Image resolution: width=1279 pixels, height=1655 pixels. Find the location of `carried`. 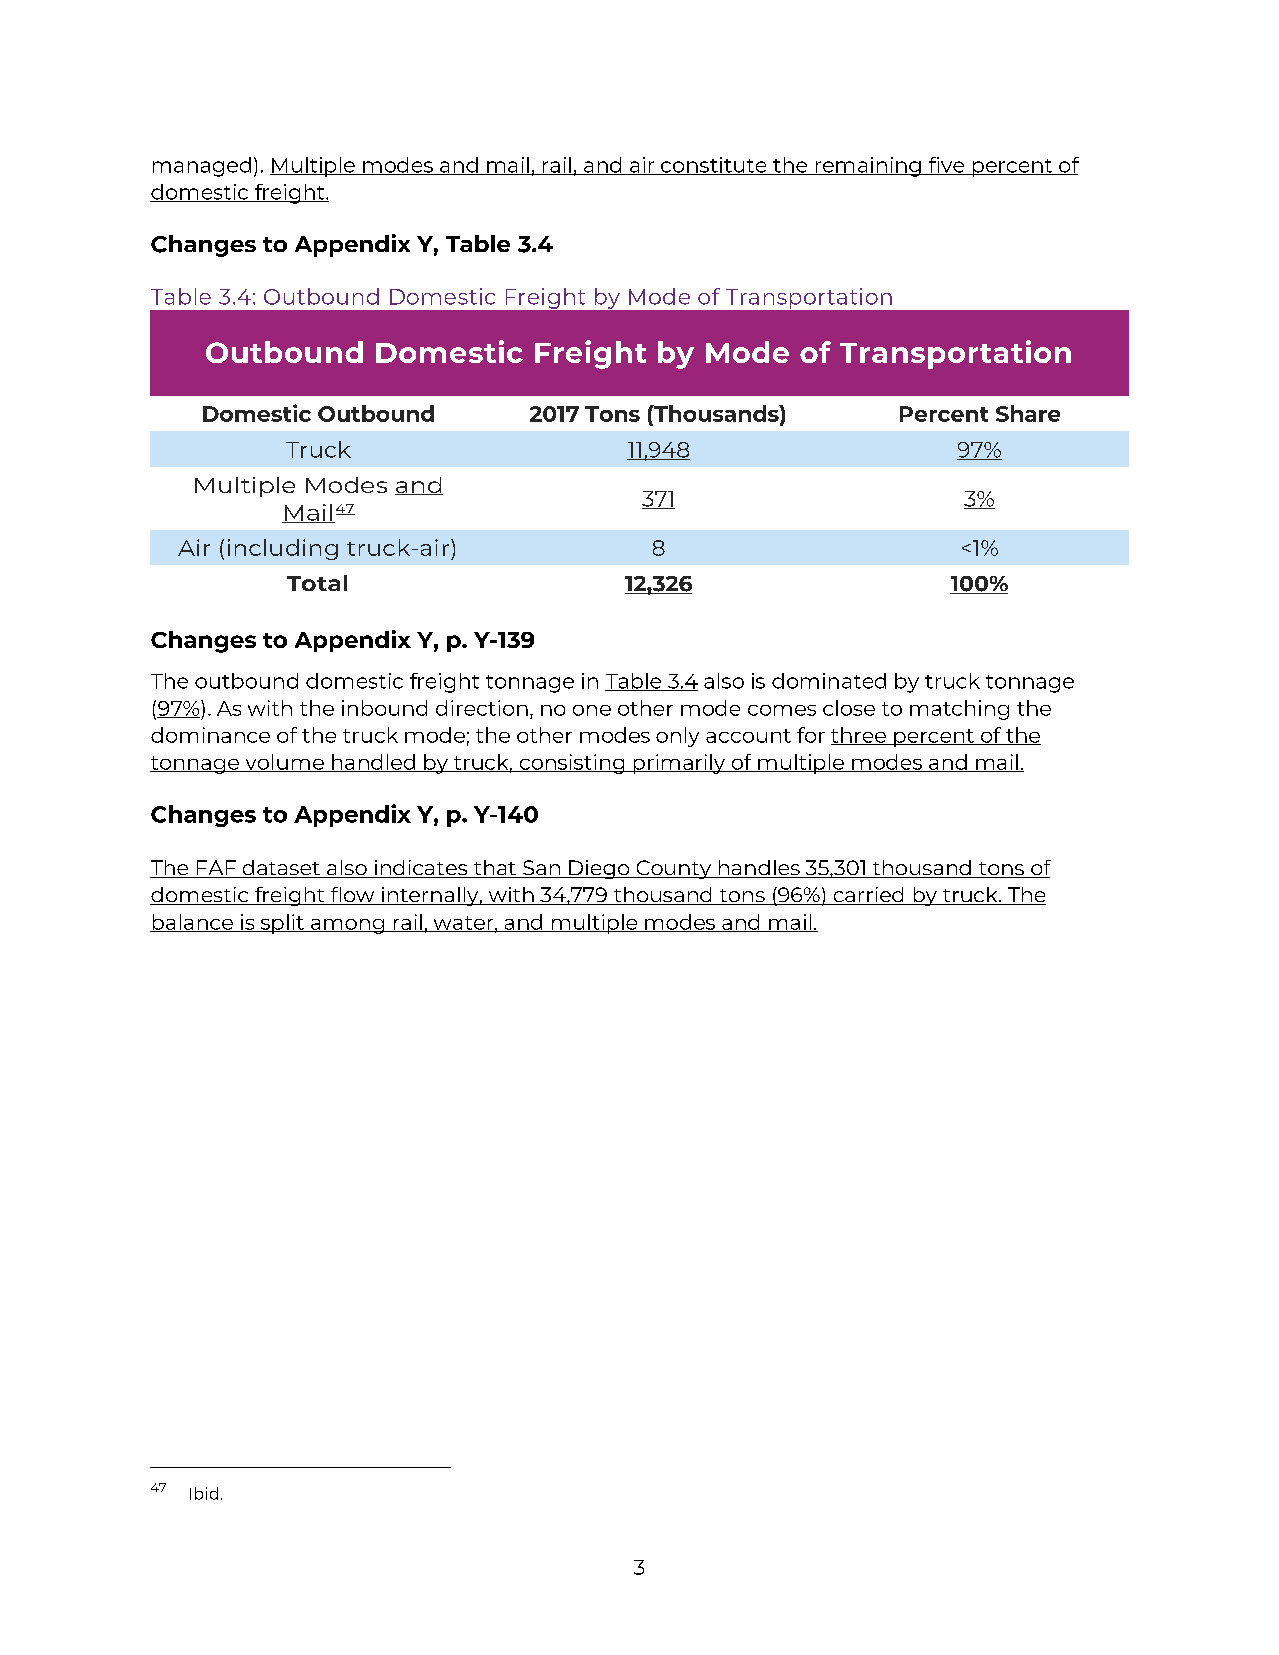

carried is located at coordinates (868, 896).
